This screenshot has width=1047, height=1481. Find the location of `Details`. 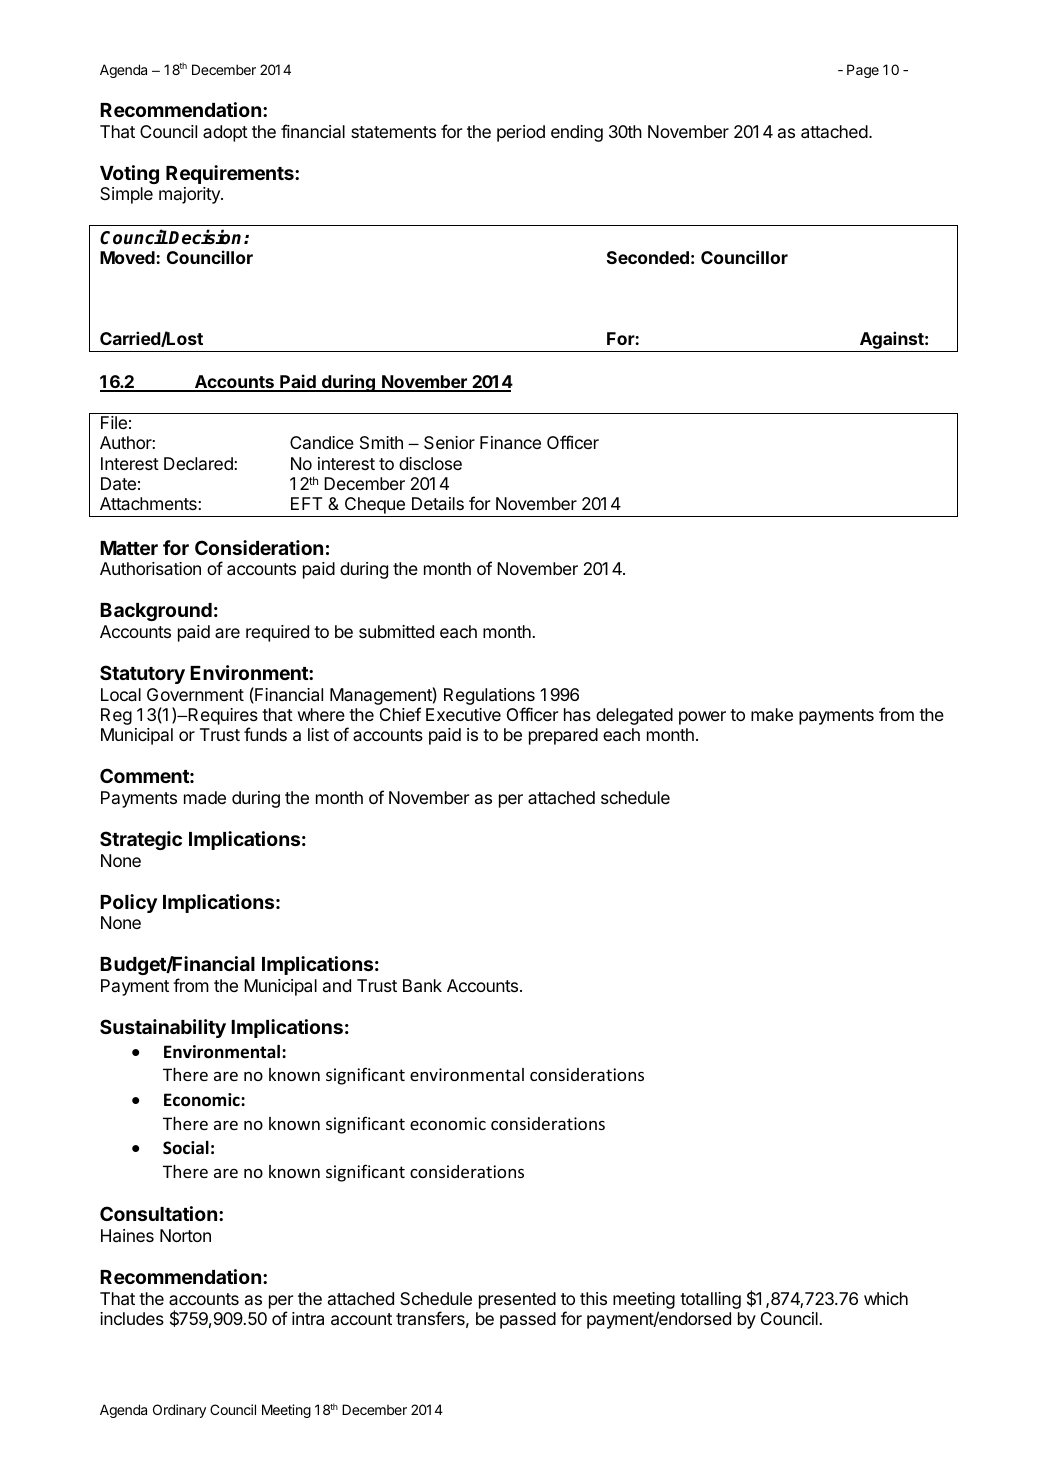

Details is located at coordinates (438, 503).
